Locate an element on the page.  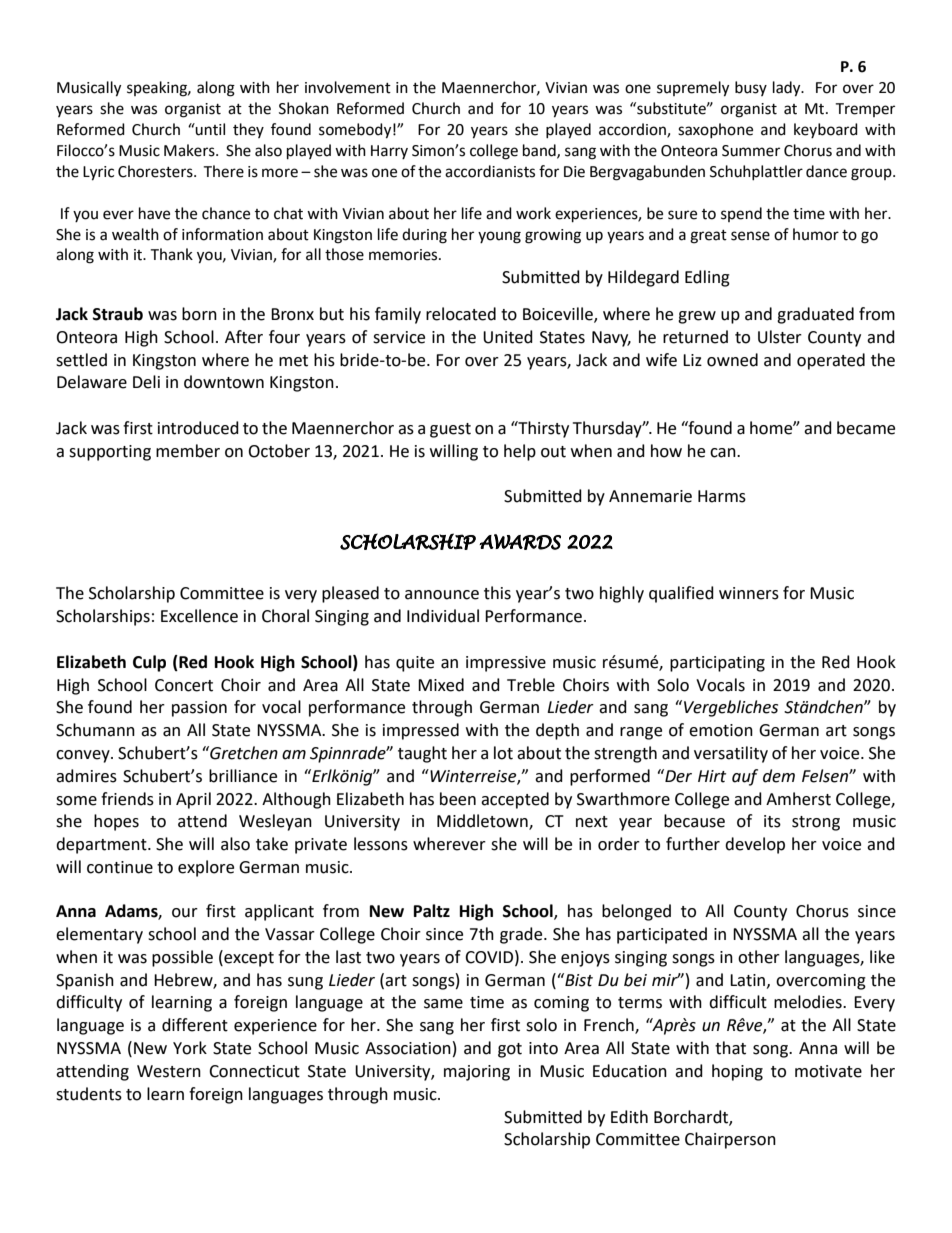
until is located at coordinates (209, 129).
